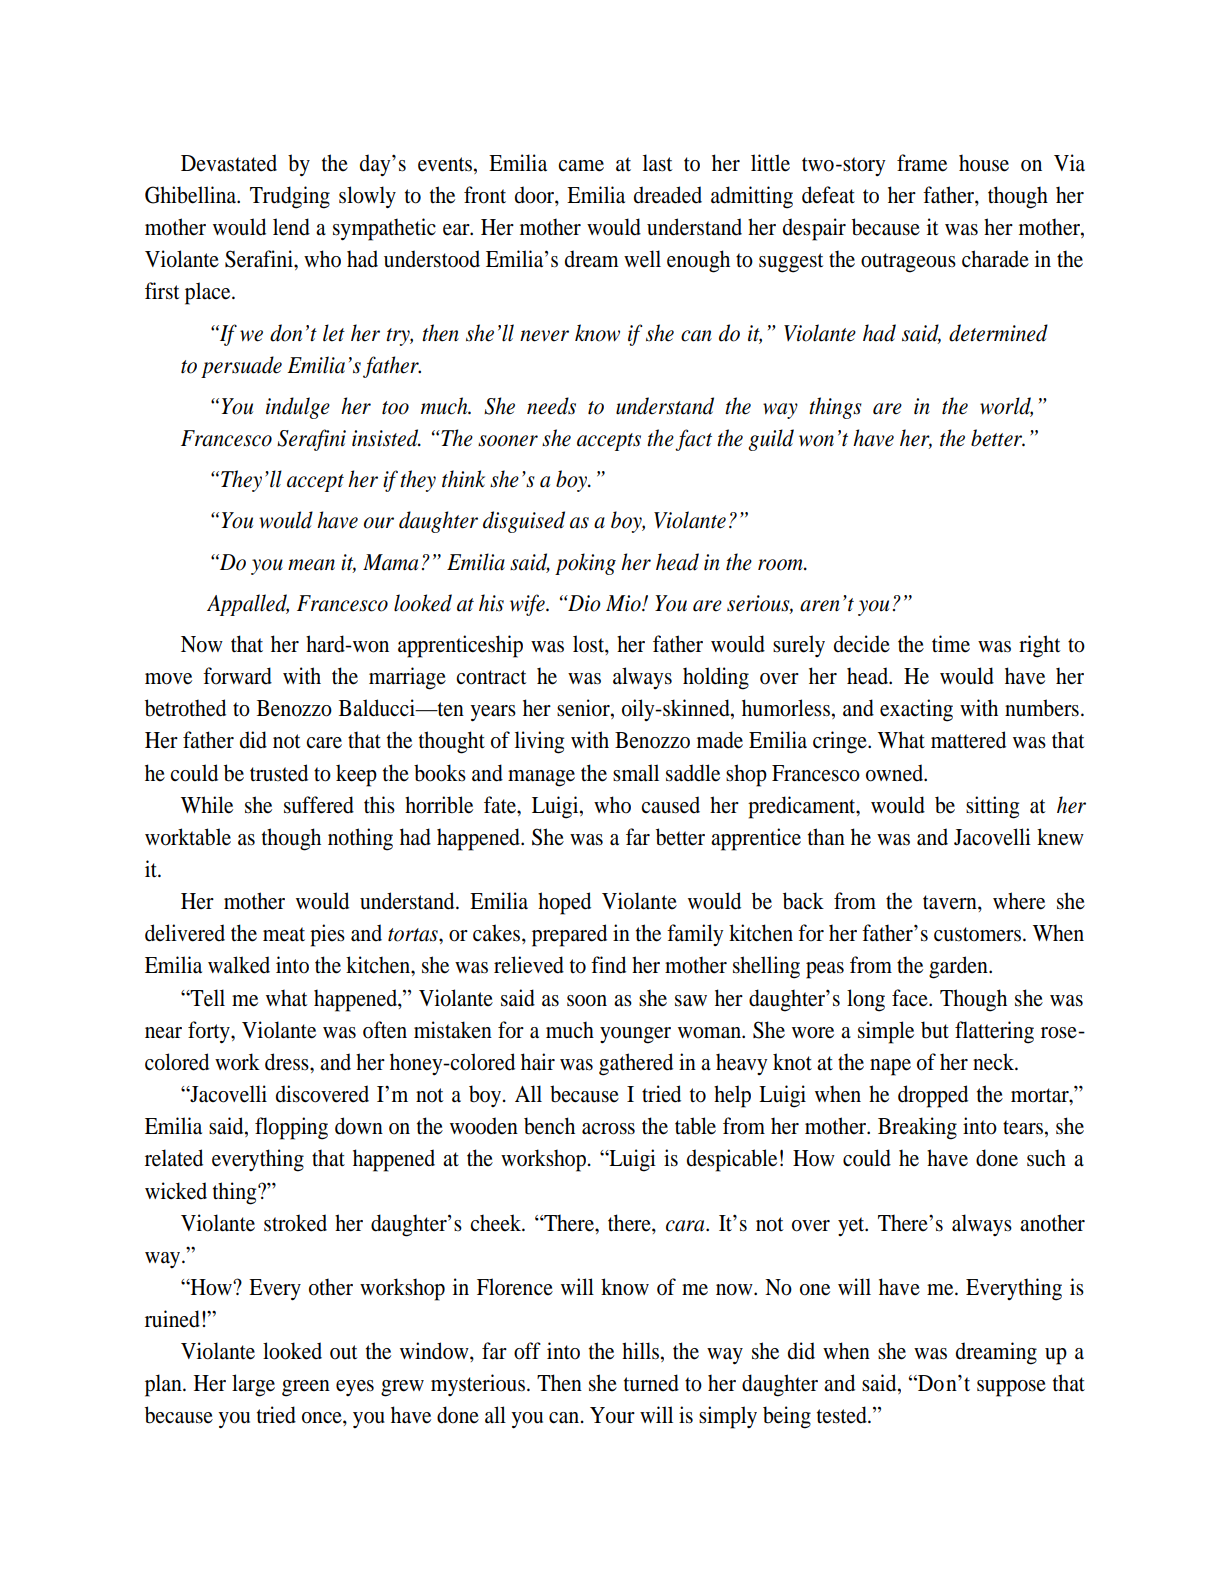 This image has height=1591, width=1230. What do you see at coordinates (608, 965) in the image?
I see `find` at bounding box center [608, 965].
